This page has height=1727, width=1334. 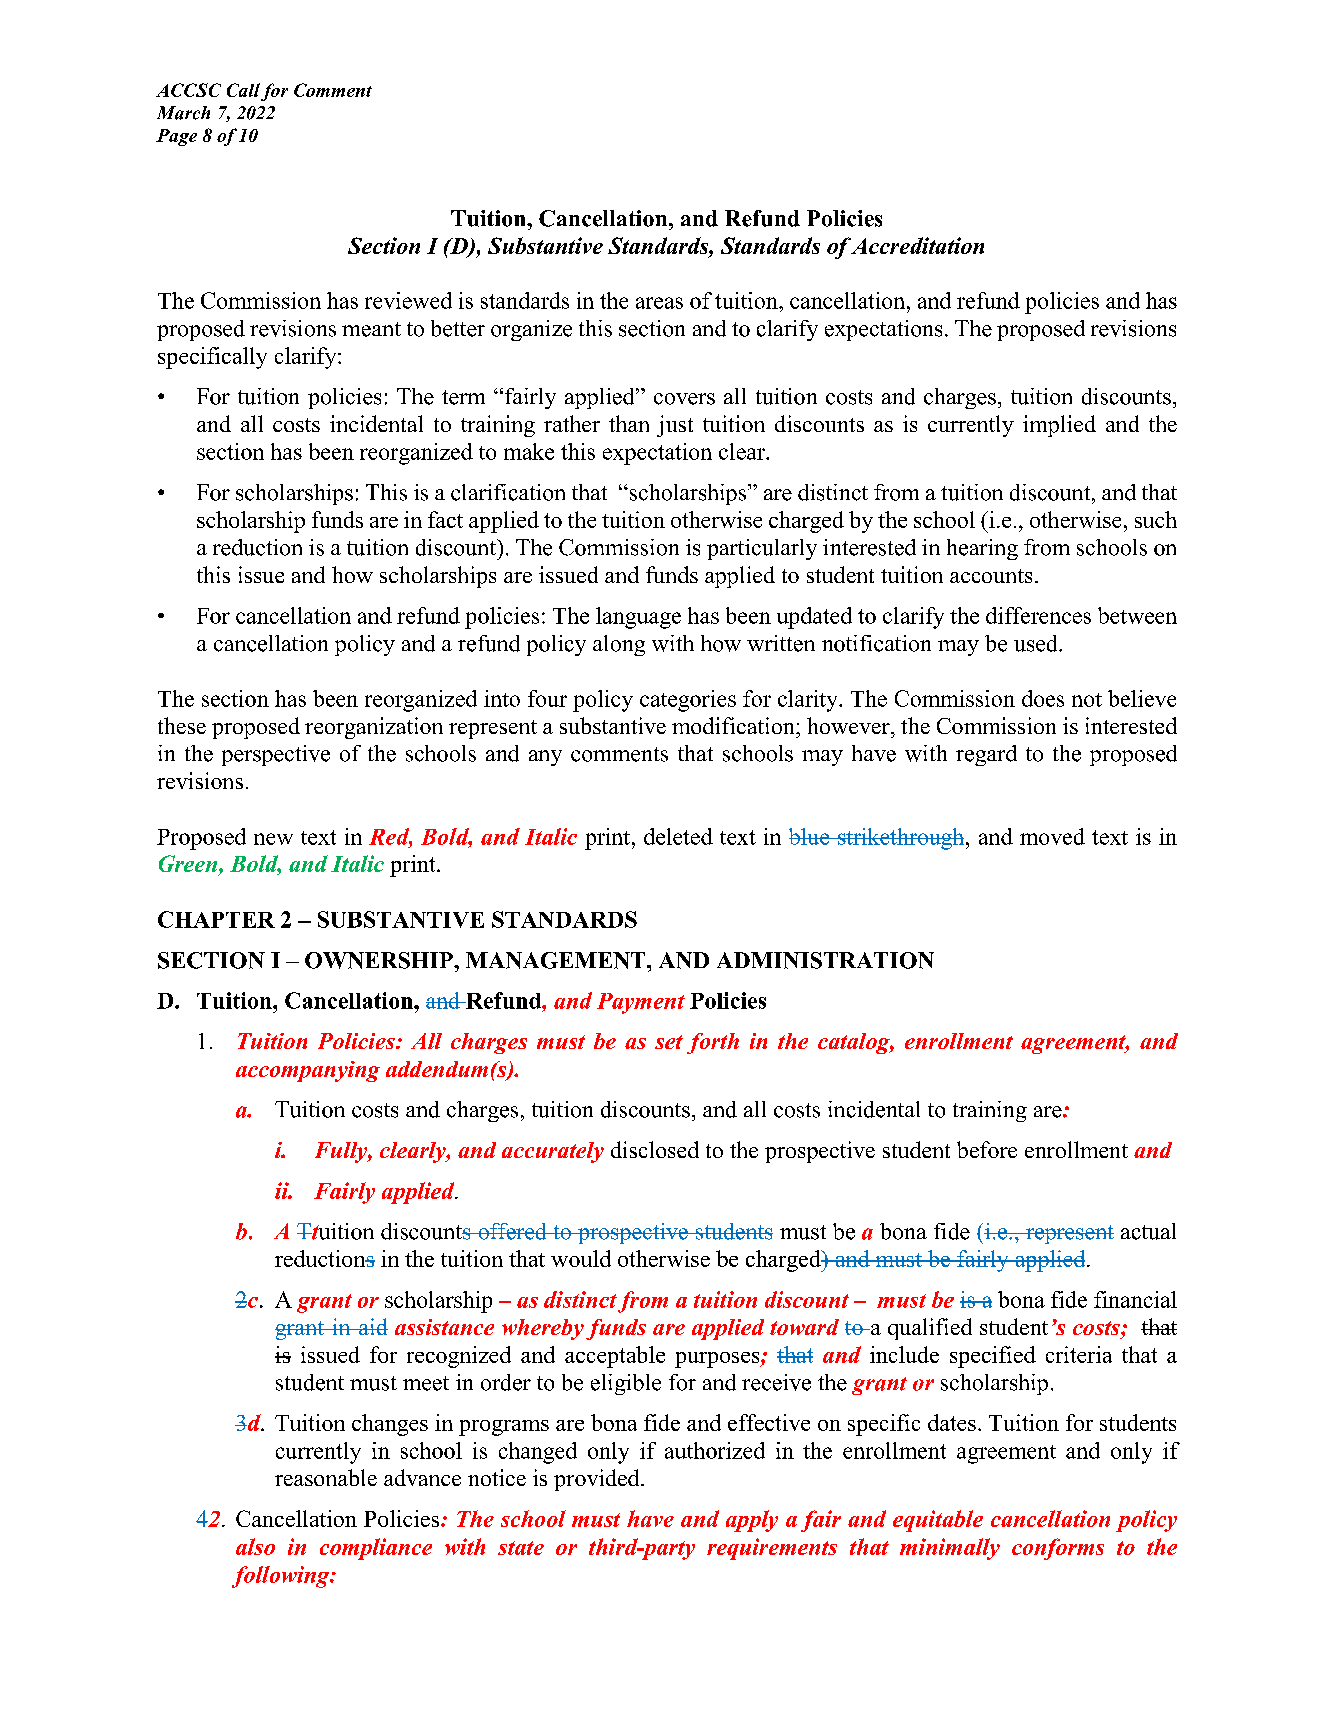 I want to click on reasonable, so click(x=326, y=1477).
